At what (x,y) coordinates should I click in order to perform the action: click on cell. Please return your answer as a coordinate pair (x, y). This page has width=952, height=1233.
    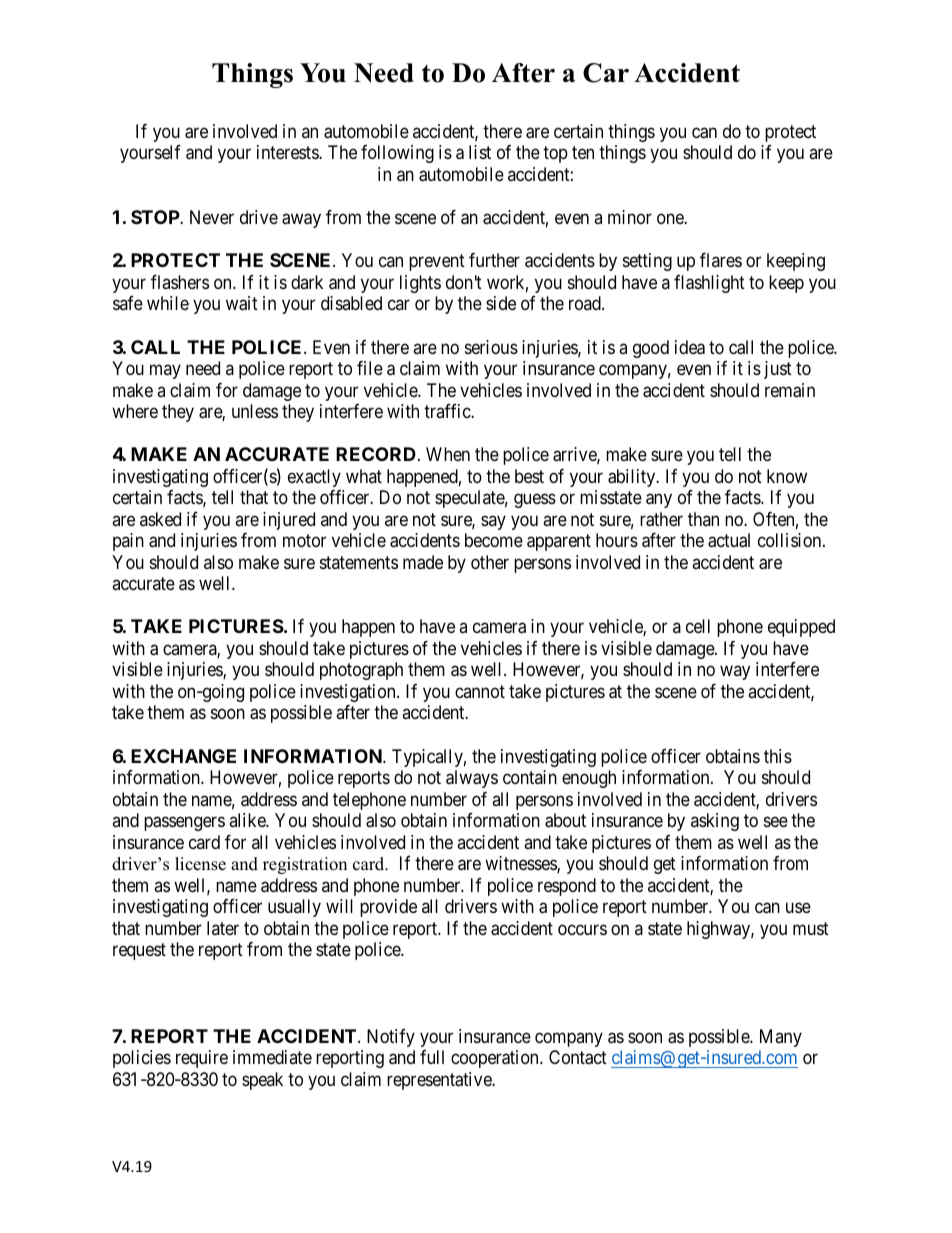
    Looking at the image, I should click on (698, 626).
